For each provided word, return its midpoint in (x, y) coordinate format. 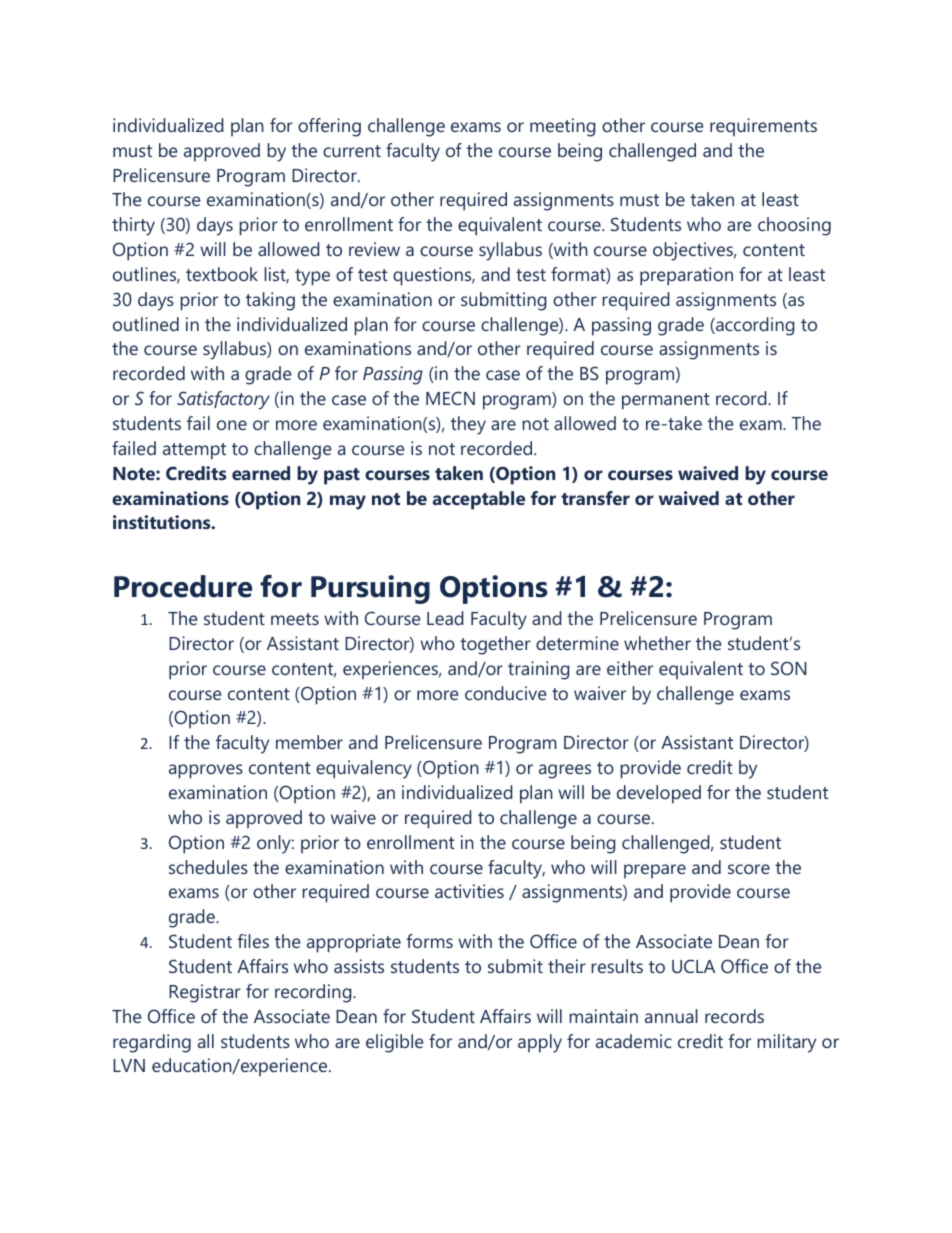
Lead (445, 618)
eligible (394, 1043)
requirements (763, 127)
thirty (133, 226)
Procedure (183, 586)
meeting (563, 127)
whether (657, 643)
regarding (152, 1043)
